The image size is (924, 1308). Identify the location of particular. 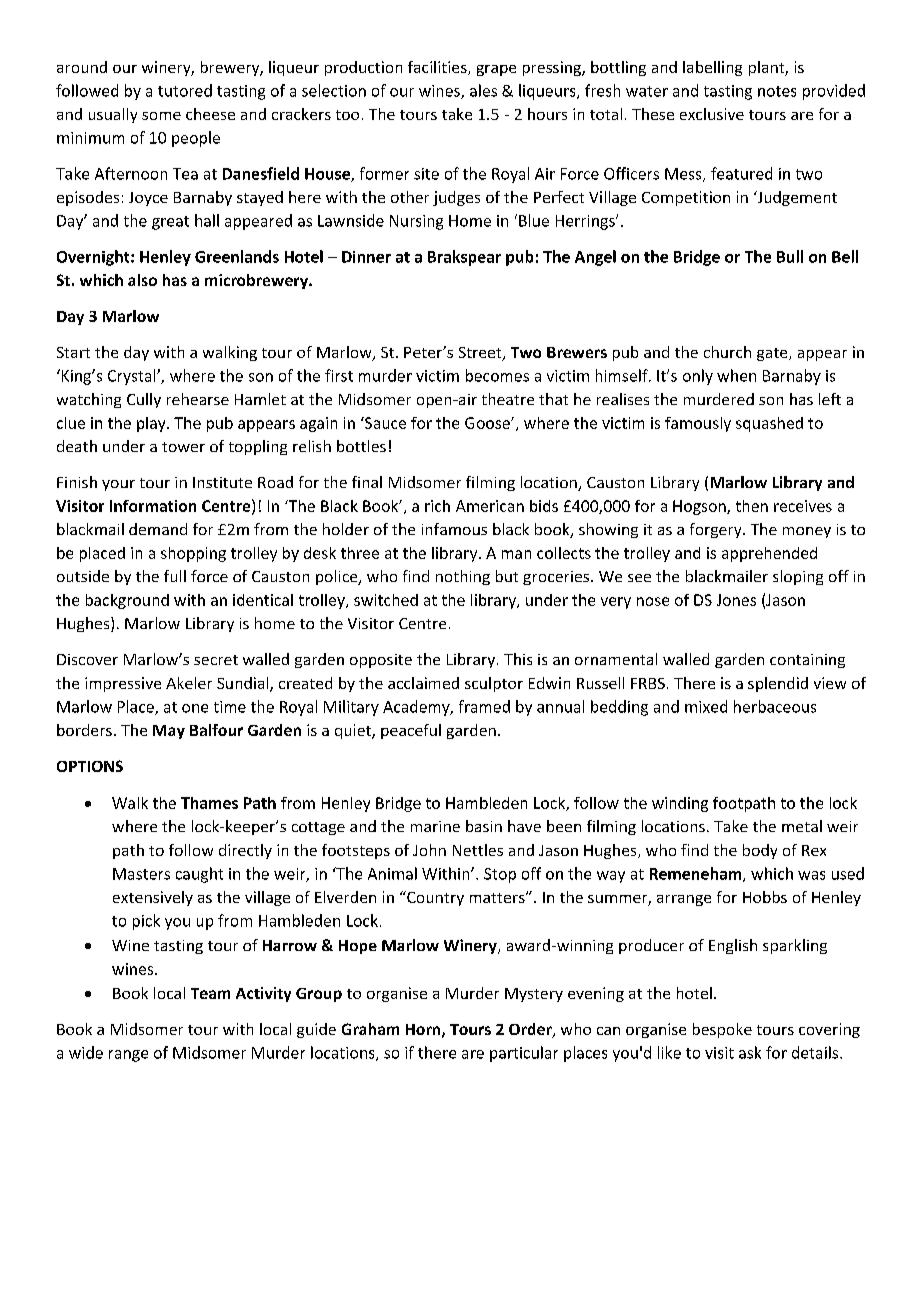
(524, 1054).
